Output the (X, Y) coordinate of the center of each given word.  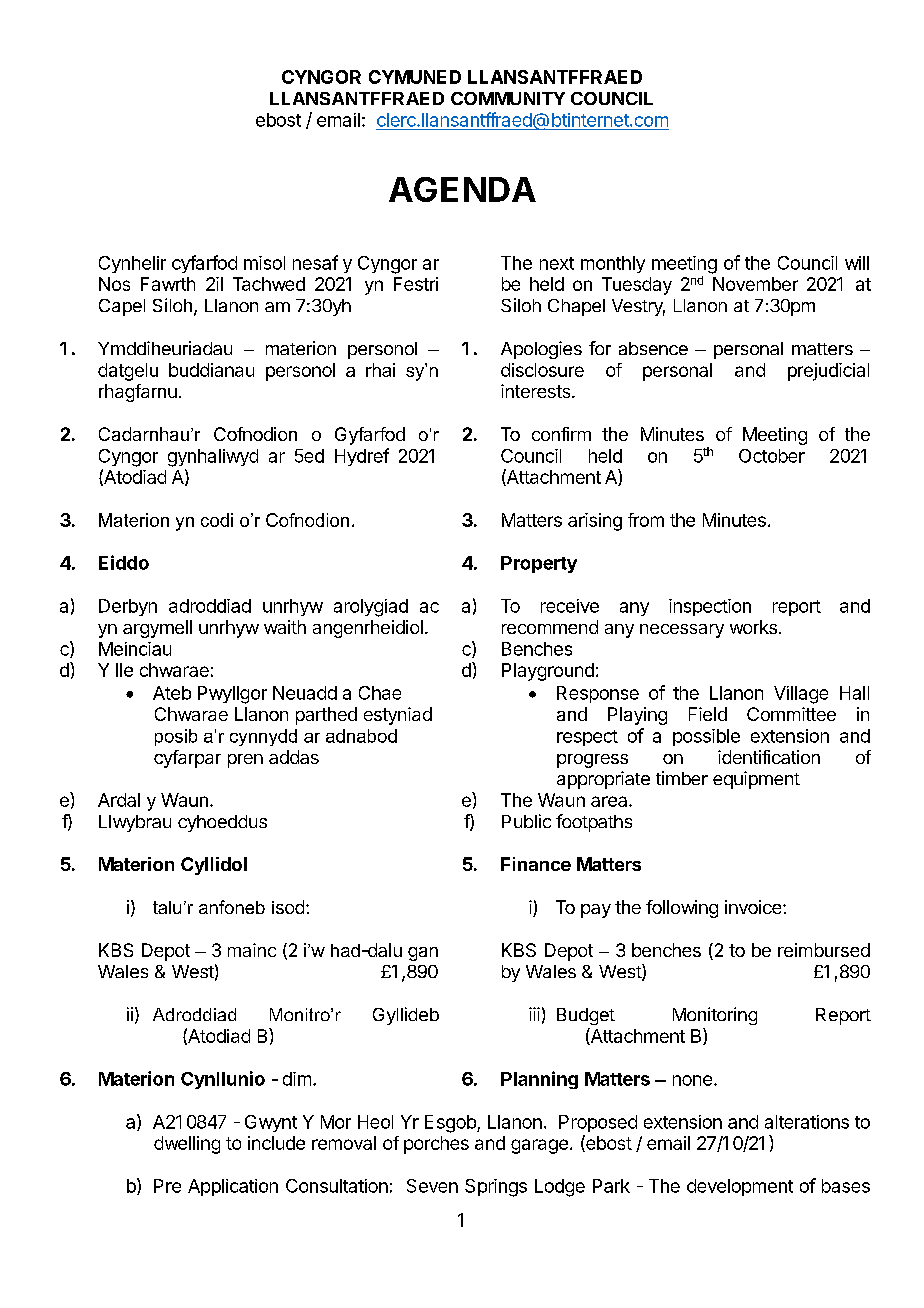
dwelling (187, 1145)
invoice (753, 907)
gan (423, 954)
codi (217, 520)
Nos (114, 284)
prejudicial (828, 372)
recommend (550, 627)
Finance (536, 864)
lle (124, 670)
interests (537, 391)
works (753, 627)
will (857, 263)
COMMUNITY (508, 98)
